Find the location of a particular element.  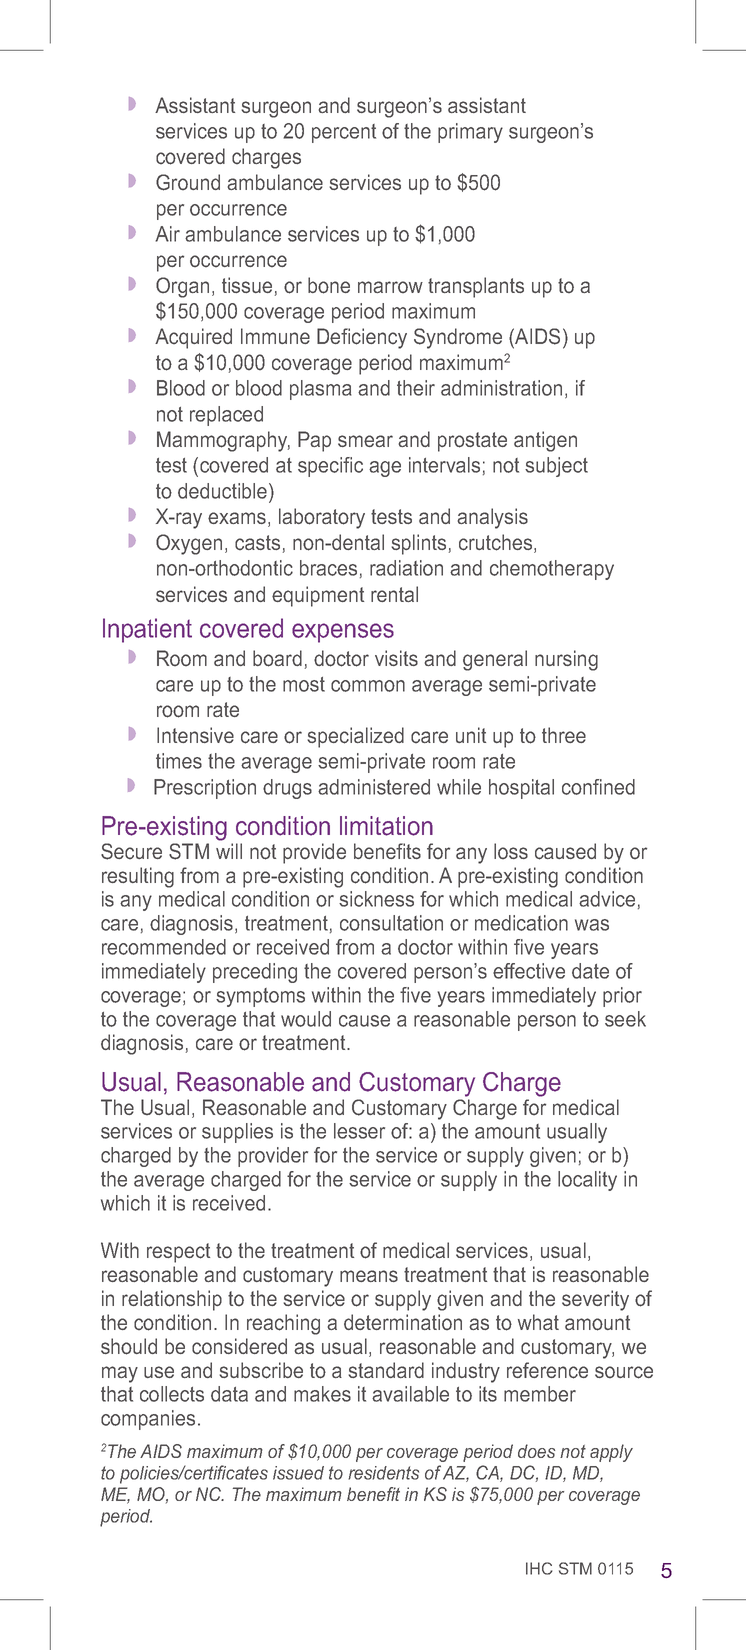

nursing is located at coordinates (566, 660).
